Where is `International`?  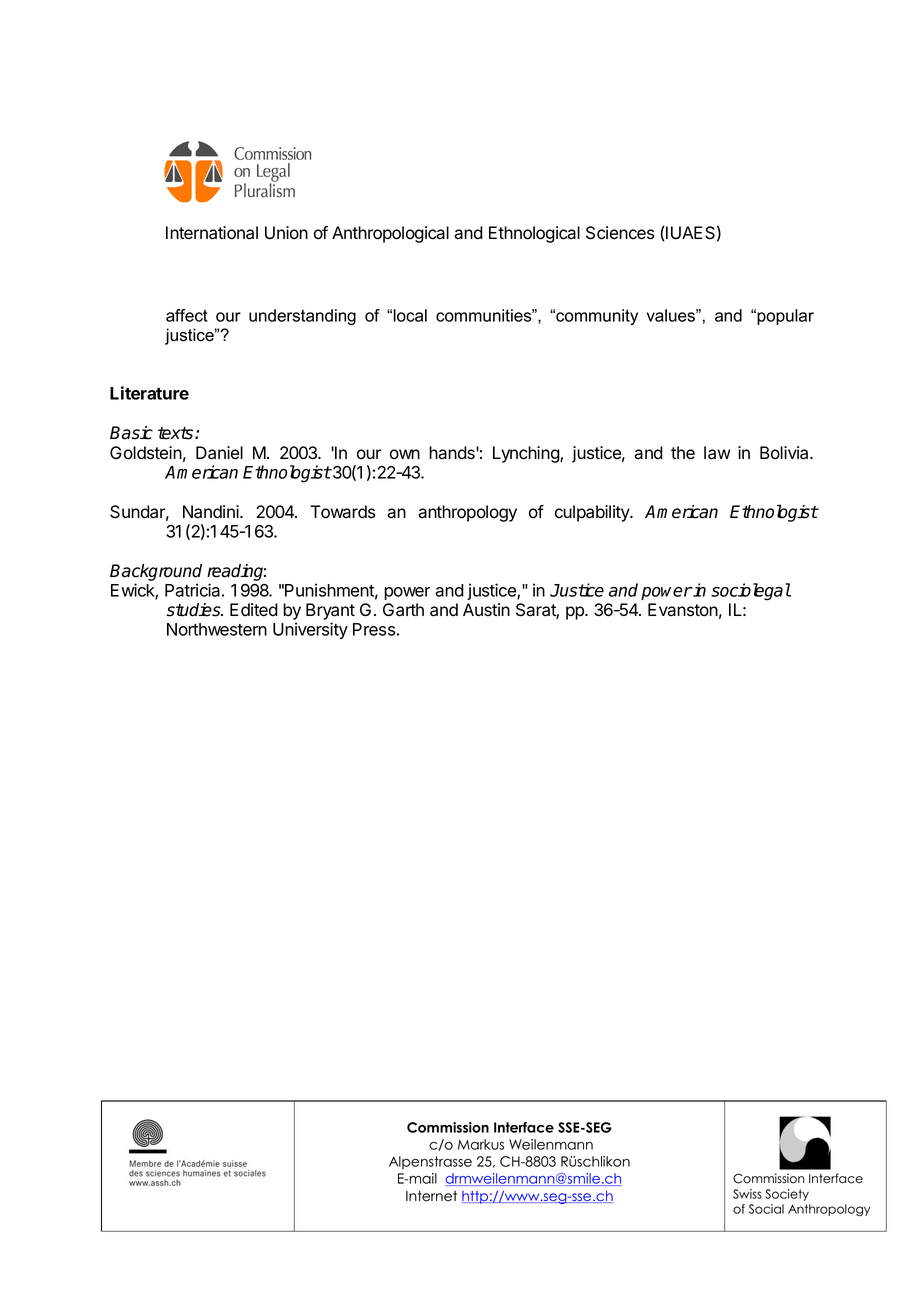 International is located at coordinates (212, 233).
